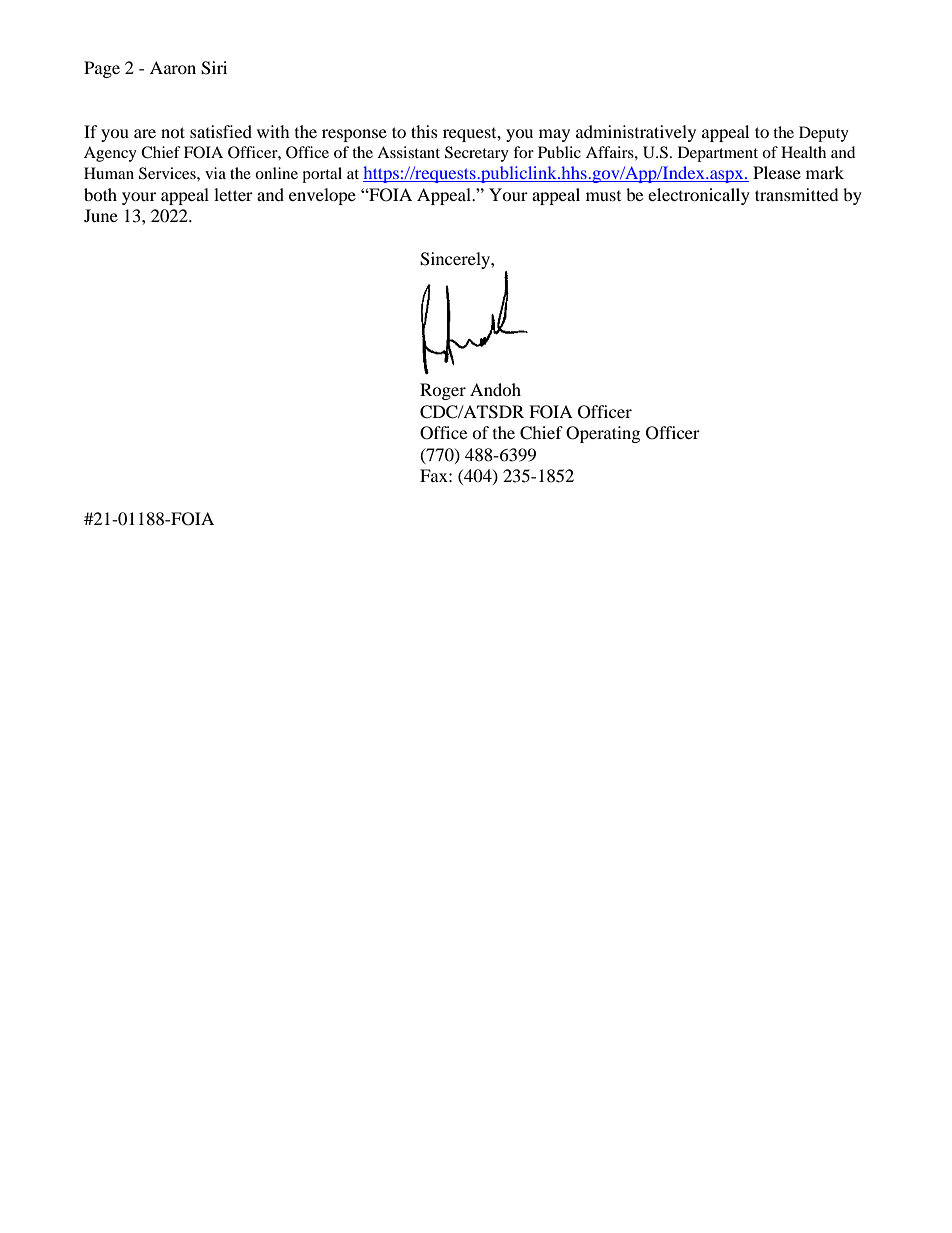 The height and width of the screenshot is (1233, 952). I want to click on this, so click(424, 131).
